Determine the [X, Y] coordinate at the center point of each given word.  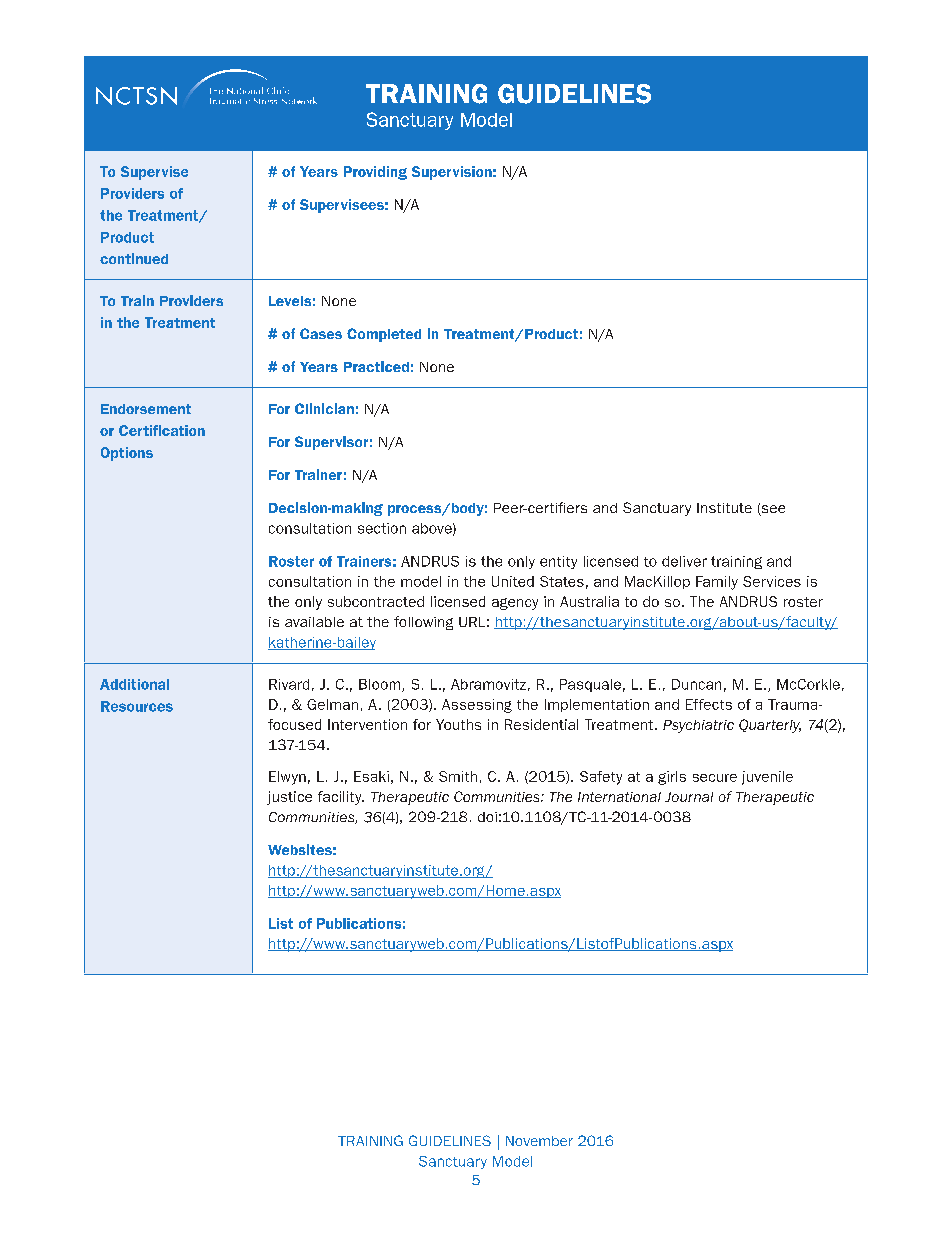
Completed [384, 335]
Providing [375, 173]
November [539, 1141]
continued [134, 258]
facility [341, 798]
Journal [689, 797]
